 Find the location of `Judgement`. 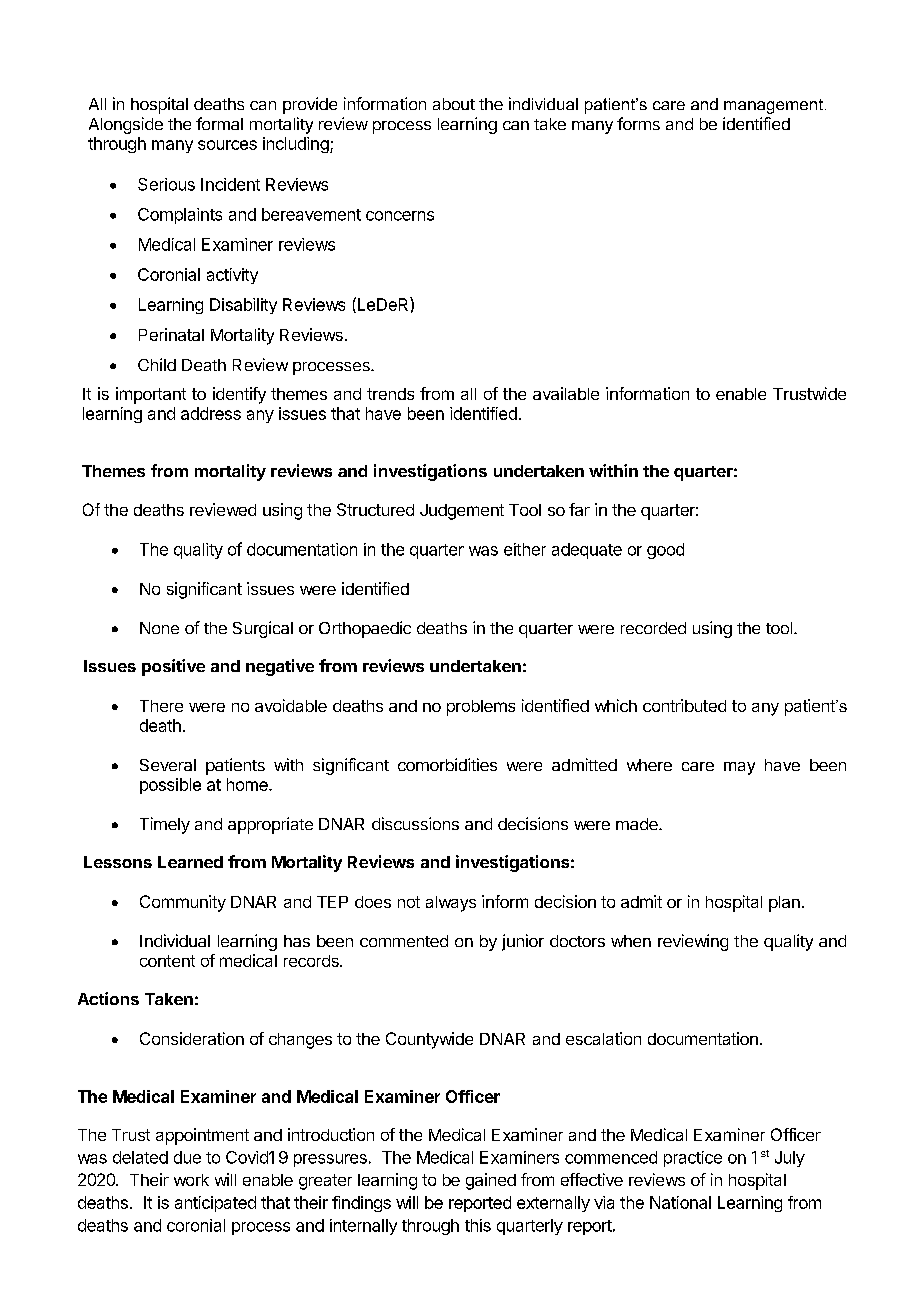

Judgement is located at coordinates (462, 512).
